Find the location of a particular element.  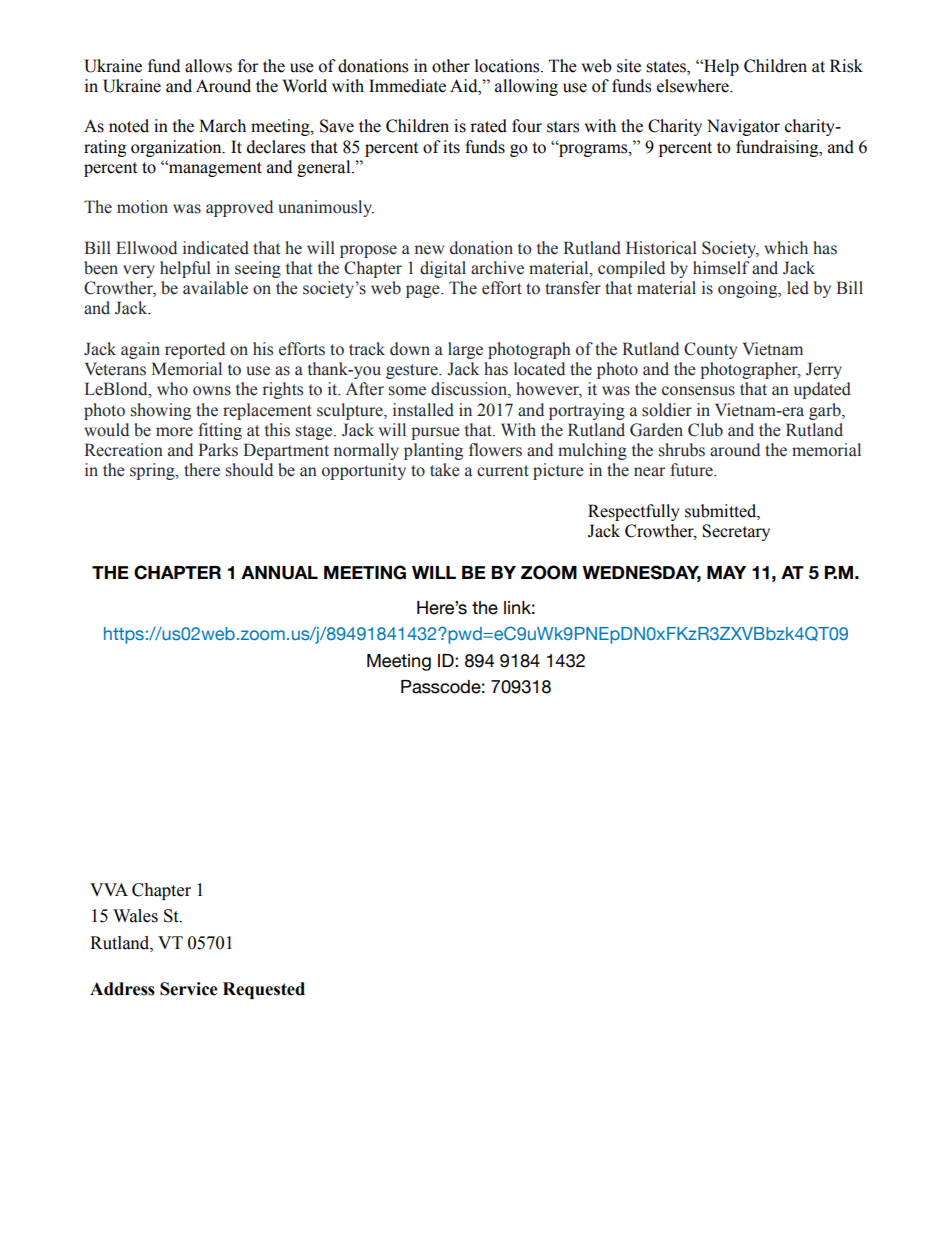

other is located at coordinates (451, 66).
